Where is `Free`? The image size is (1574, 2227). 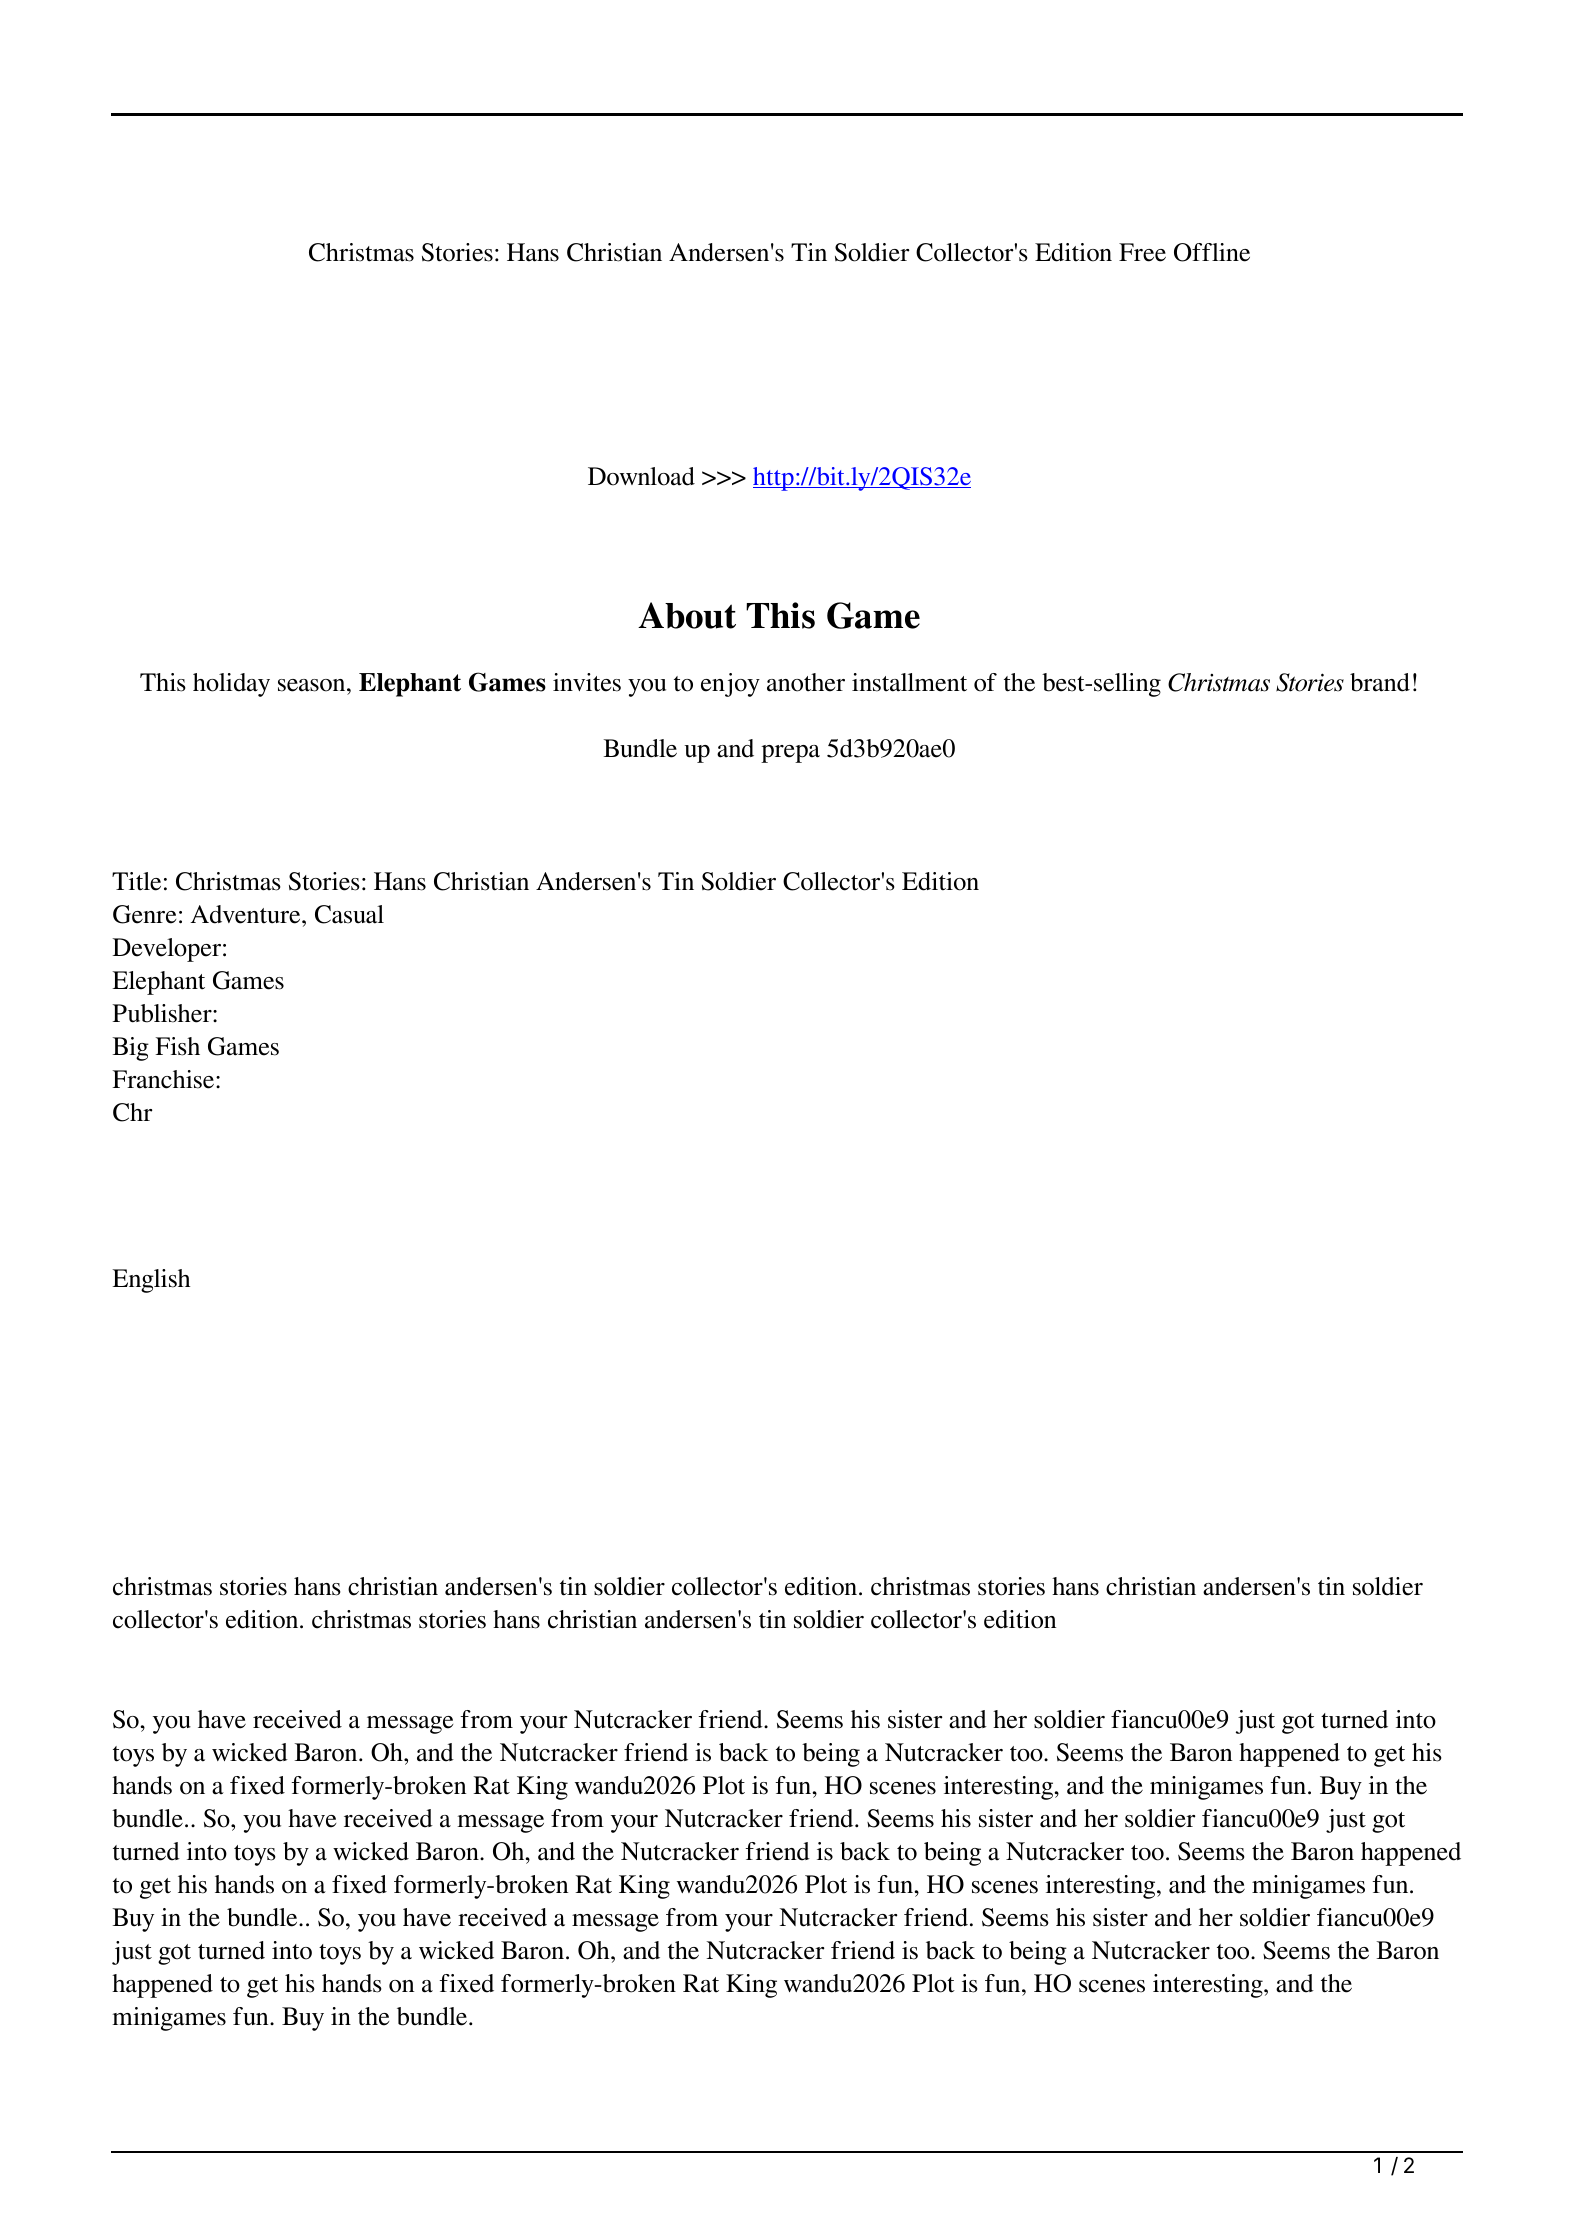
Free is located at coordinates (1142, 252).
